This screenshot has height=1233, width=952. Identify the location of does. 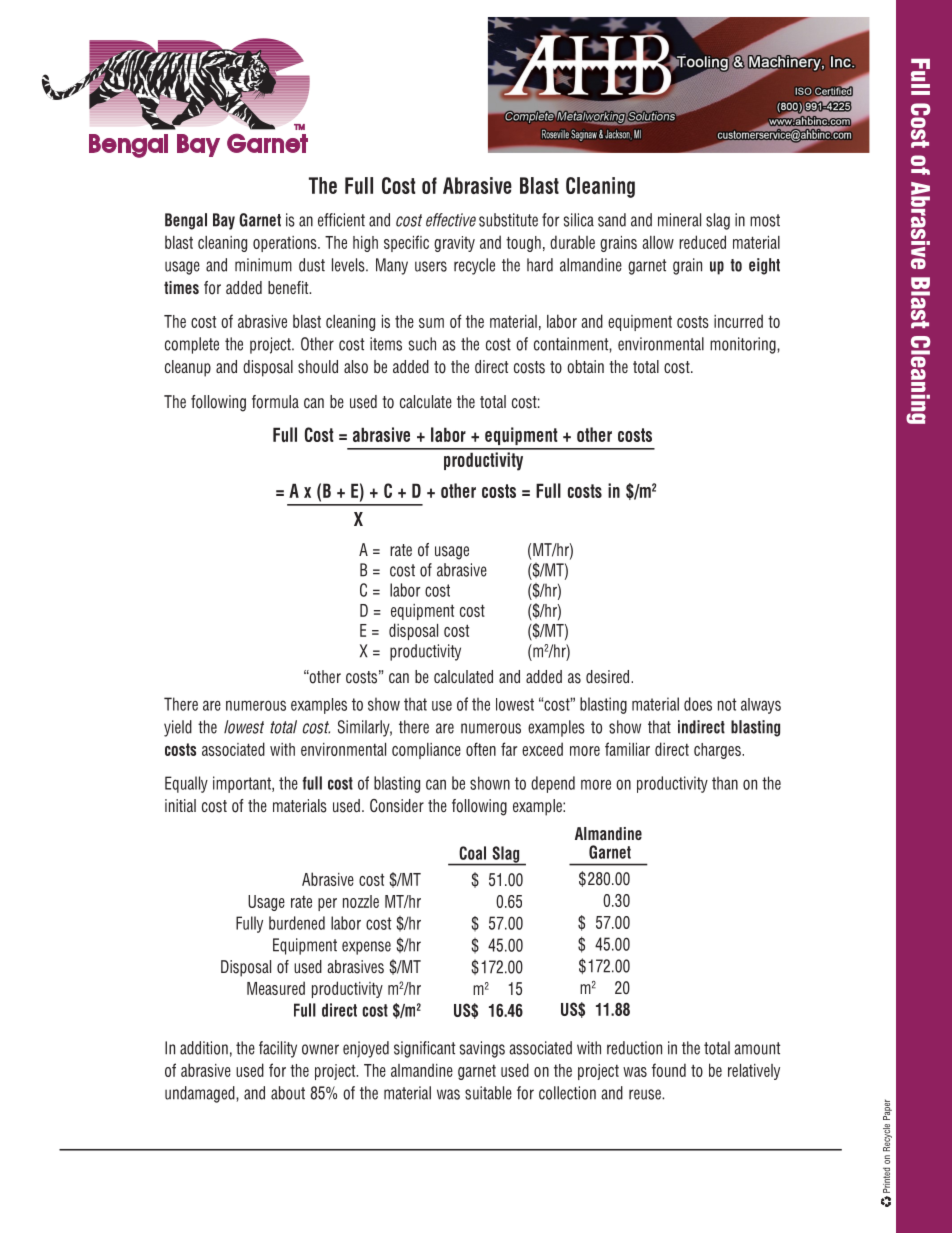
(698, 704).
